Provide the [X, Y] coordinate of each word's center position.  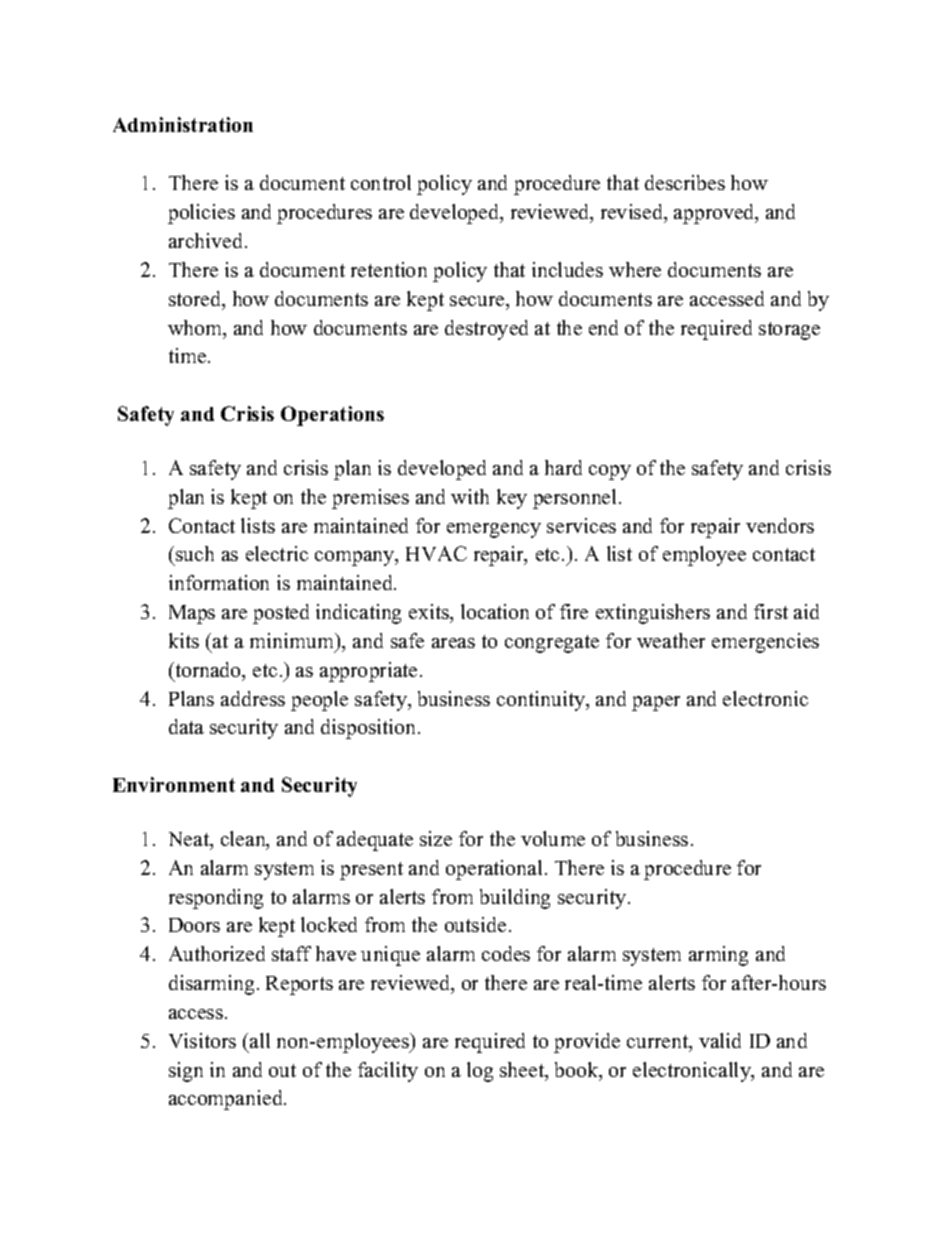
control [381, 182]
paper [656, 703]
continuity [542, 701]
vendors [780, 525]
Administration [183, 124]
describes [685, 182]
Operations [332, 416]
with [470, 496]
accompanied [227, 1100]
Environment [174, 784]
